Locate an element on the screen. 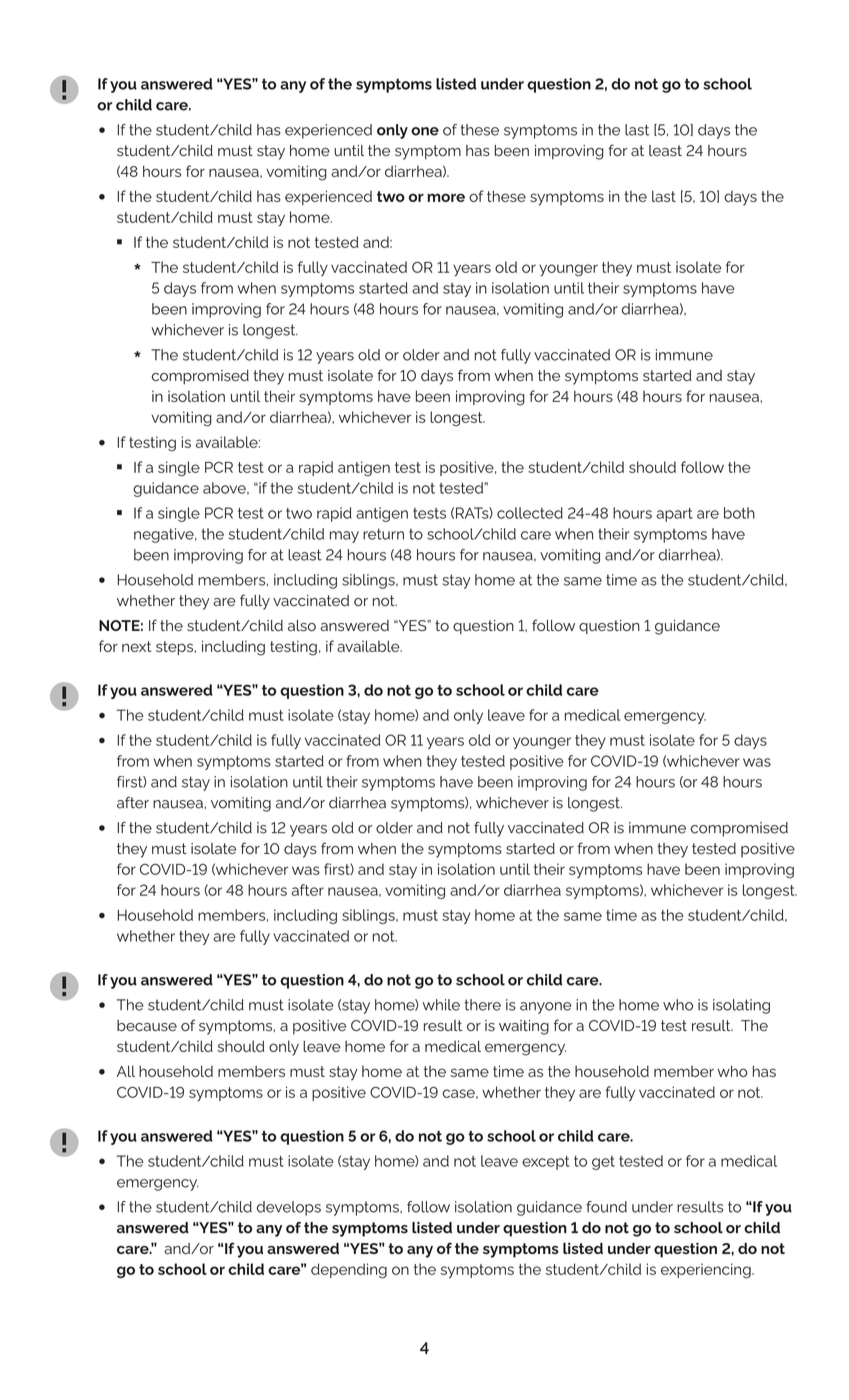 Image resolution: width=849 pixels, height=1400 pixels. collected is located at coordinates (530, 513).
